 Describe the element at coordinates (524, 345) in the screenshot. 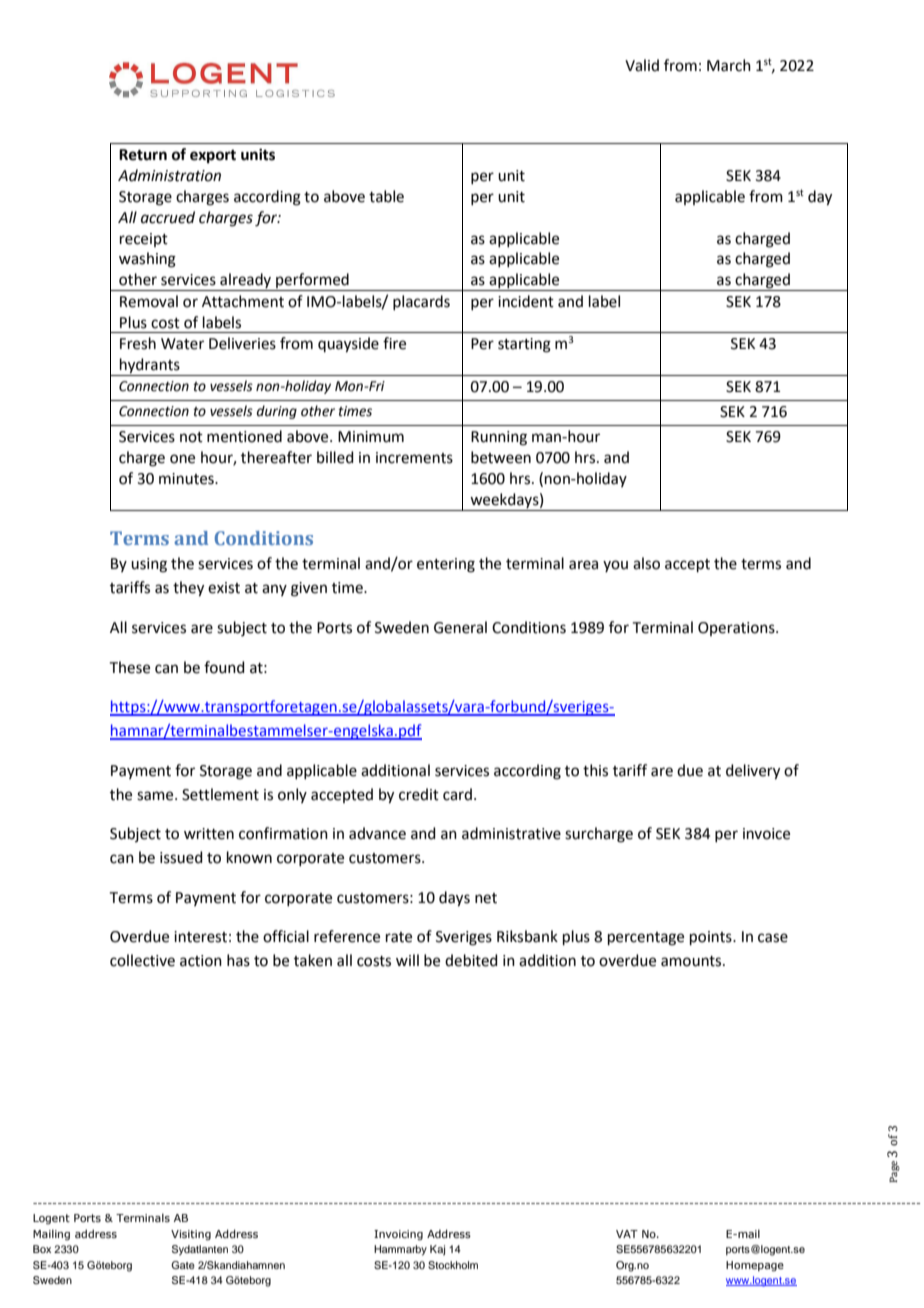

I see `starting` at that location.
